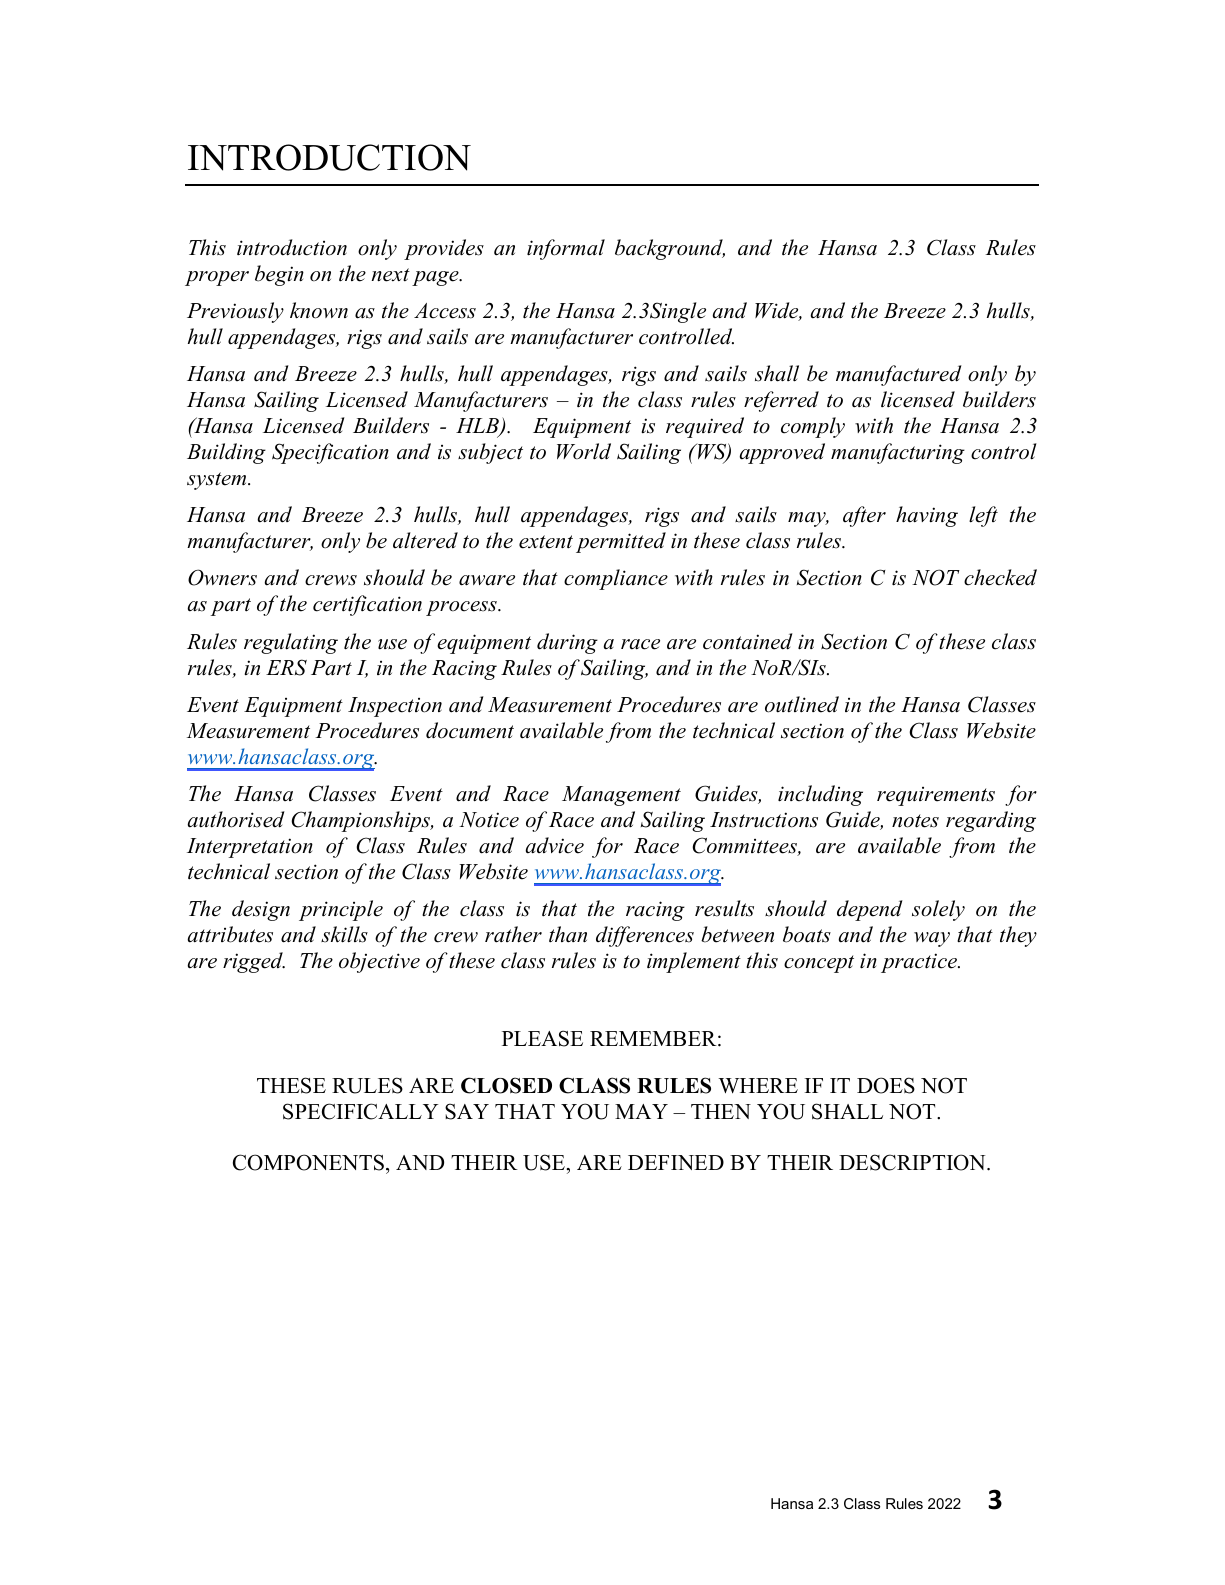  Describe the element at coordinates (567, 643) in the screenshot. I see `during` at that location.
